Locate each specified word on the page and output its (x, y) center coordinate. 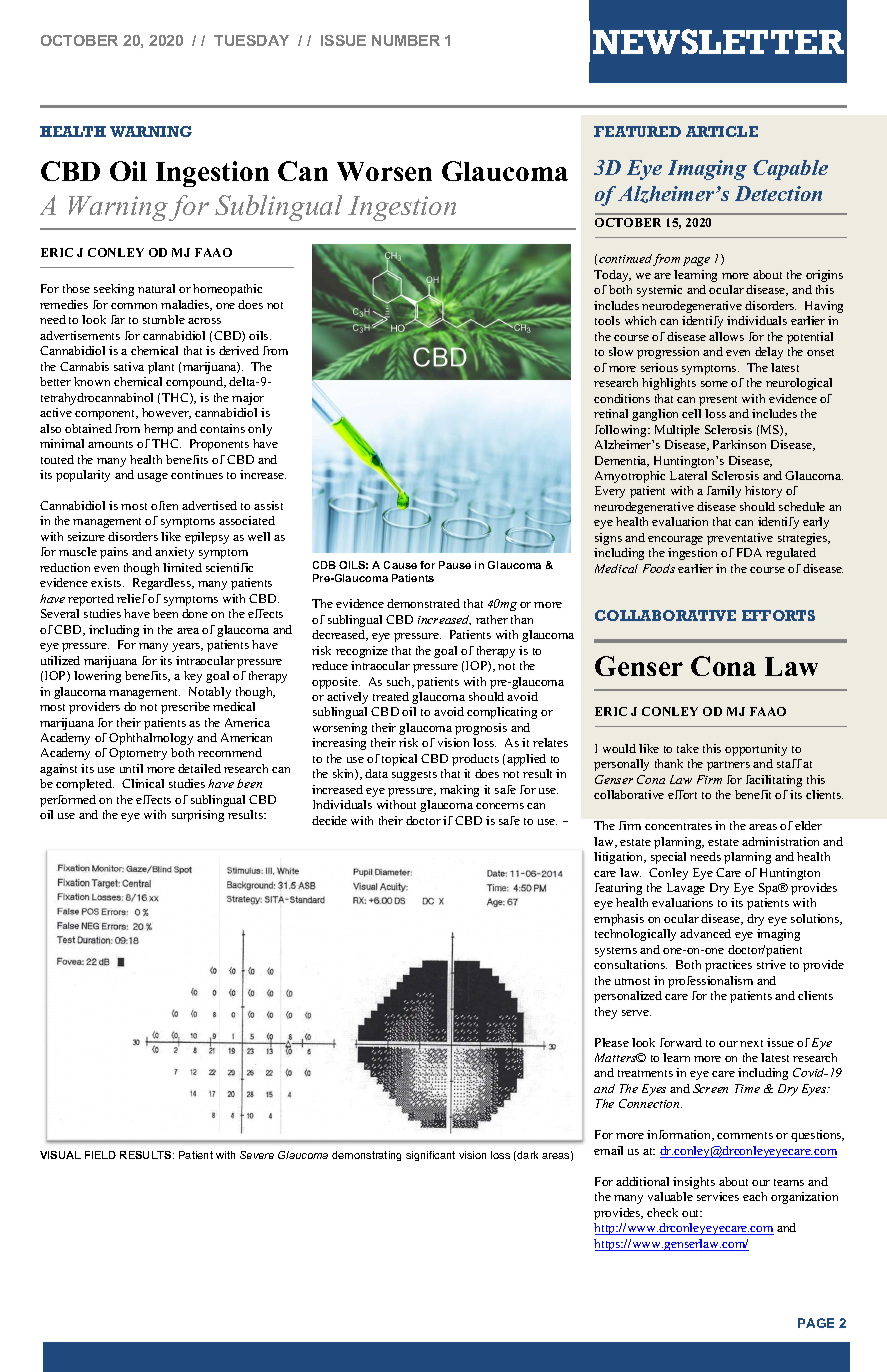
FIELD (100, 1155)
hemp (158, 430)
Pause (455, 565)
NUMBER (406, 40)
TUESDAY (251, 40)
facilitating (774, 781)
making (459, 791)
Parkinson (739, 444)
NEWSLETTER (718, 41)
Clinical (143, 783)
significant (430, 1156)
